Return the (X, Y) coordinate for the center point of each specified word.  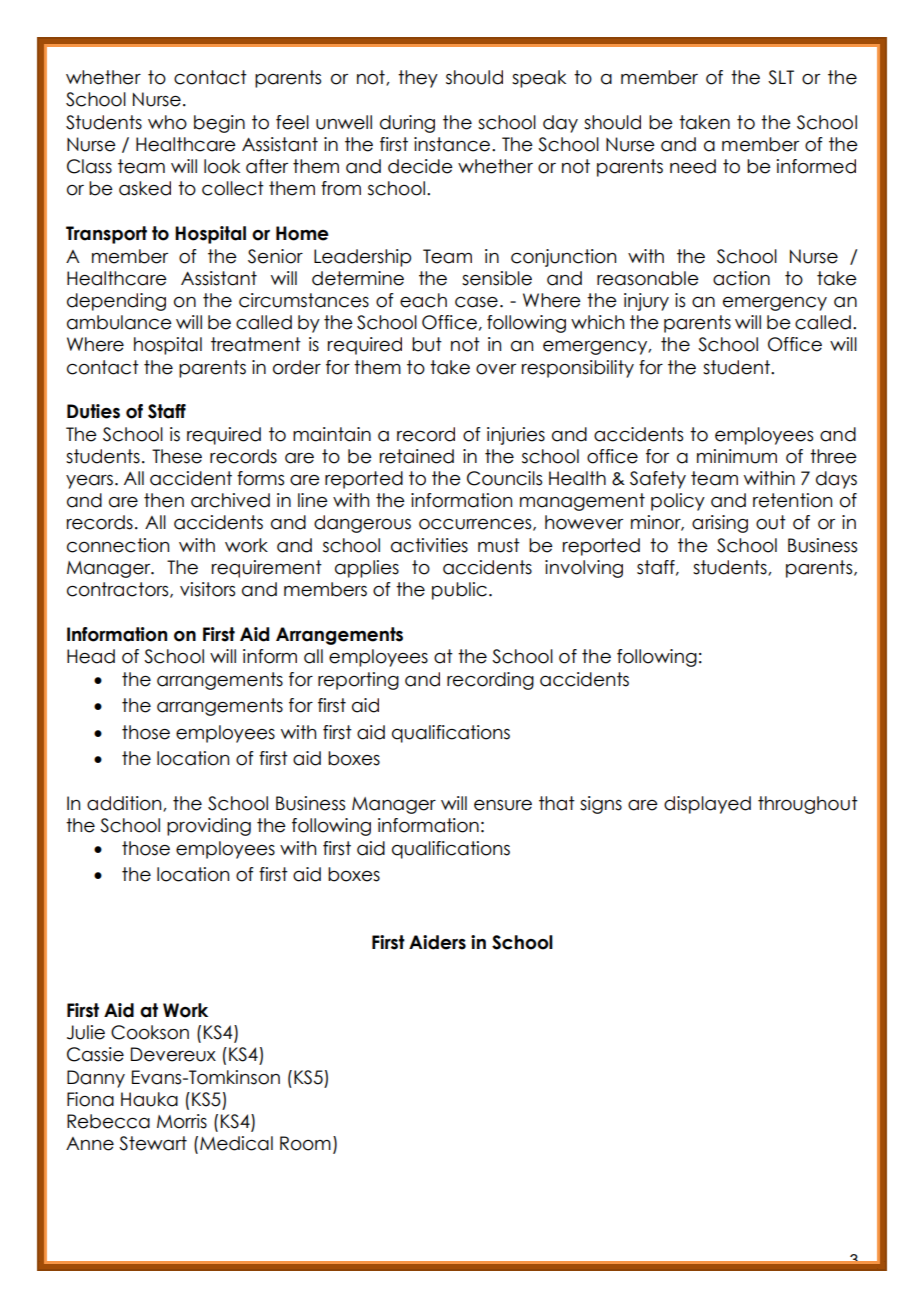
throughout (808, 805)
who (167, 122)
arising (720, 524)
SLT (781, 77)
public (459, 591)
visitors (207, 589)
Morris (182, 1121)
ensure (503, 805)
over (496, 369)
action (741, 278)
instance (452, 144)
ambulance (119, 322)
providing (209, 827)
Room (305, 1143)
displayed (707, 805)
